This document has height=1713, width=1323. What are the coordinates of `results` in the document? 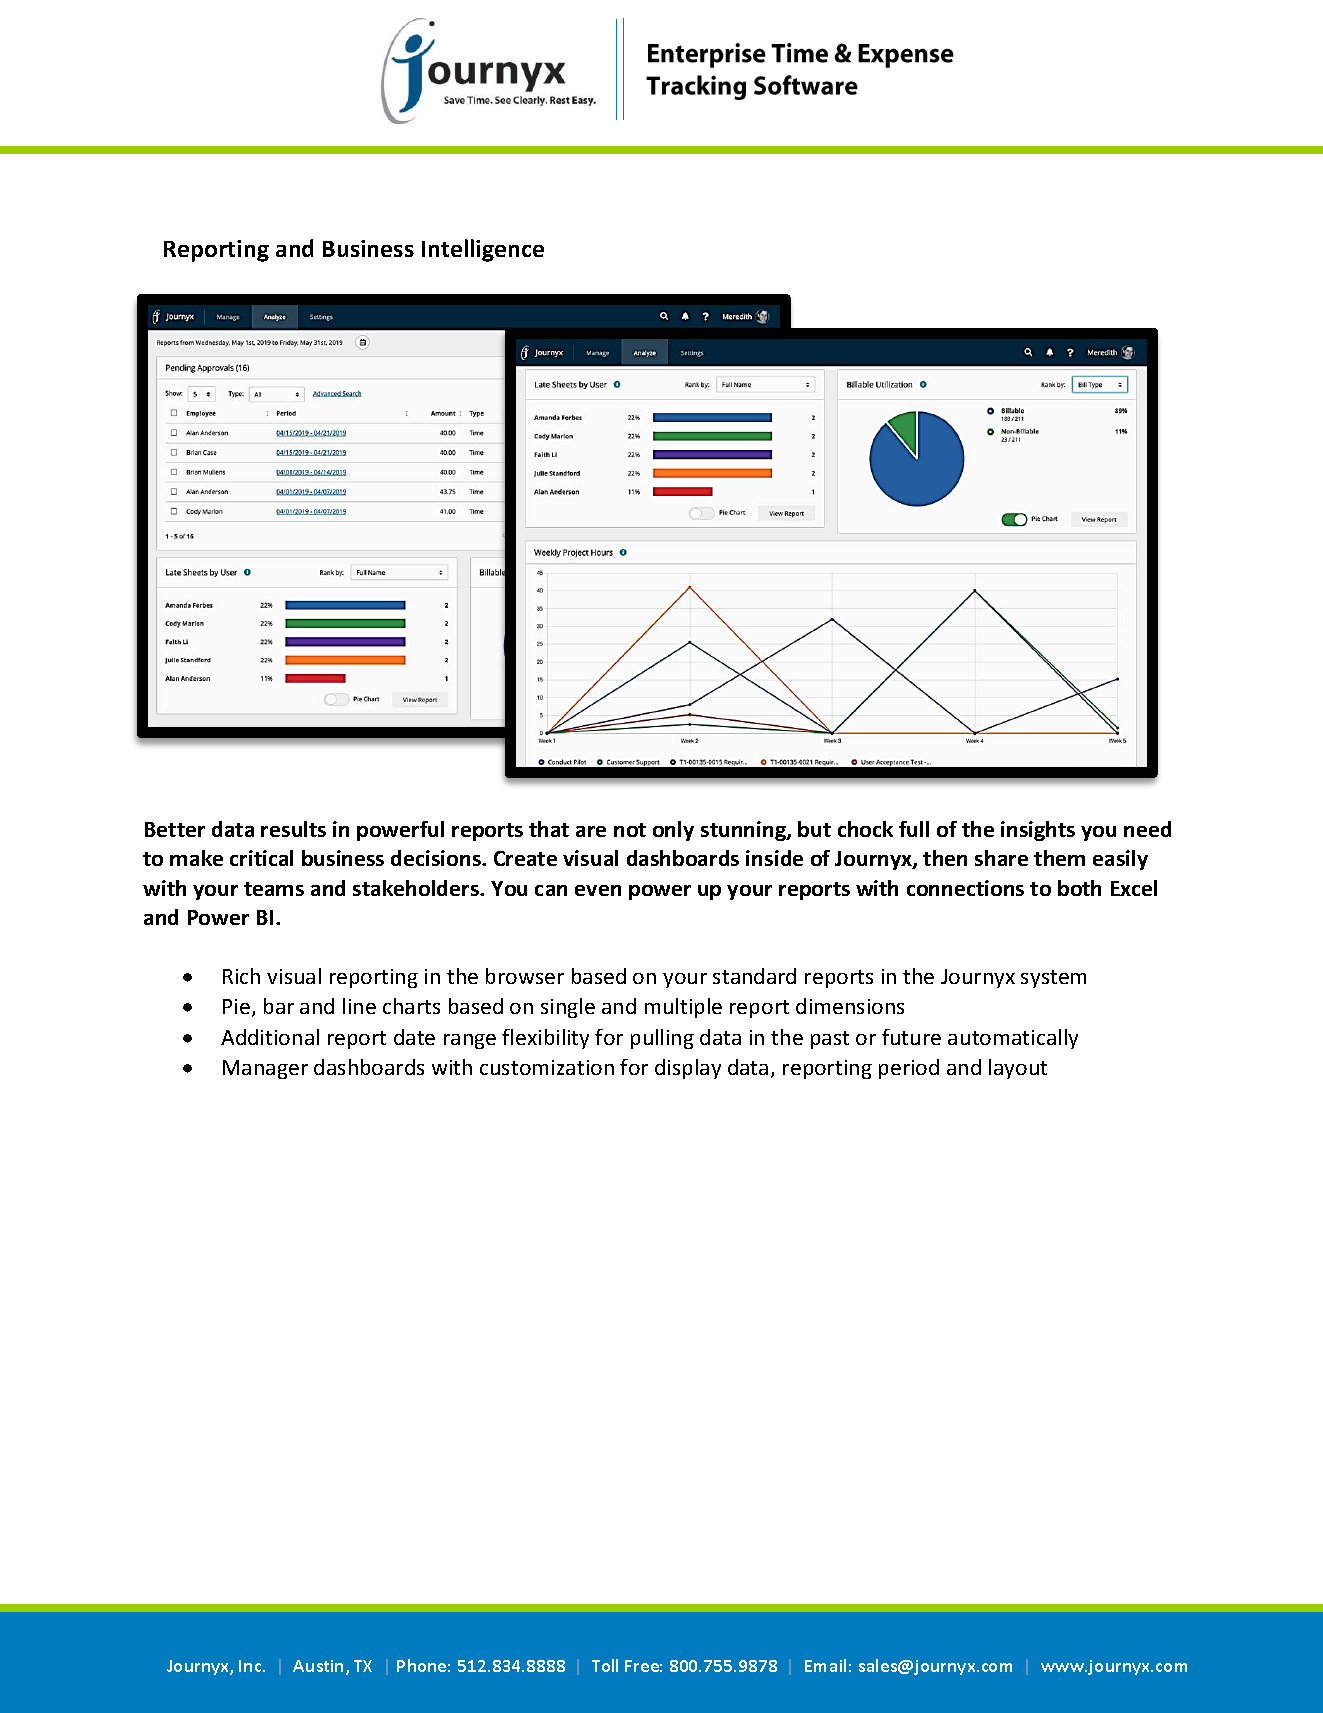 It's located at (293, 829).
